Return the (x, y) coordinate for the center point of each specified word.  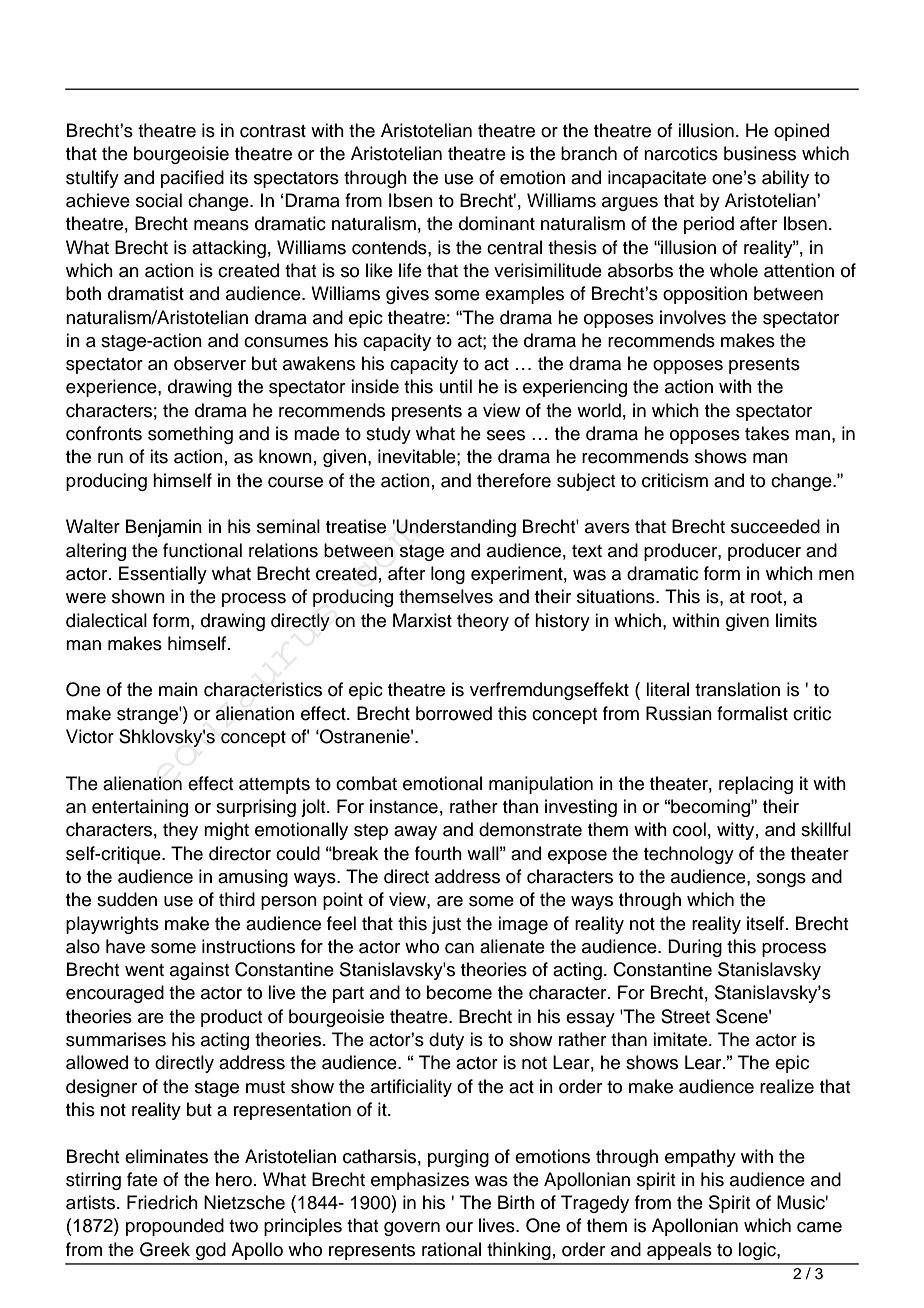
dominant (497, 223)
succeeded (775, 526)
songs (781, 880)
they (180, 831)
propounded (175, 1227)
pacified (192, 179)
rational (451, 1249)
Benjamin (164, 528)
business (760, 153)
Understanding (456, 528)
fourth (438, 853)
